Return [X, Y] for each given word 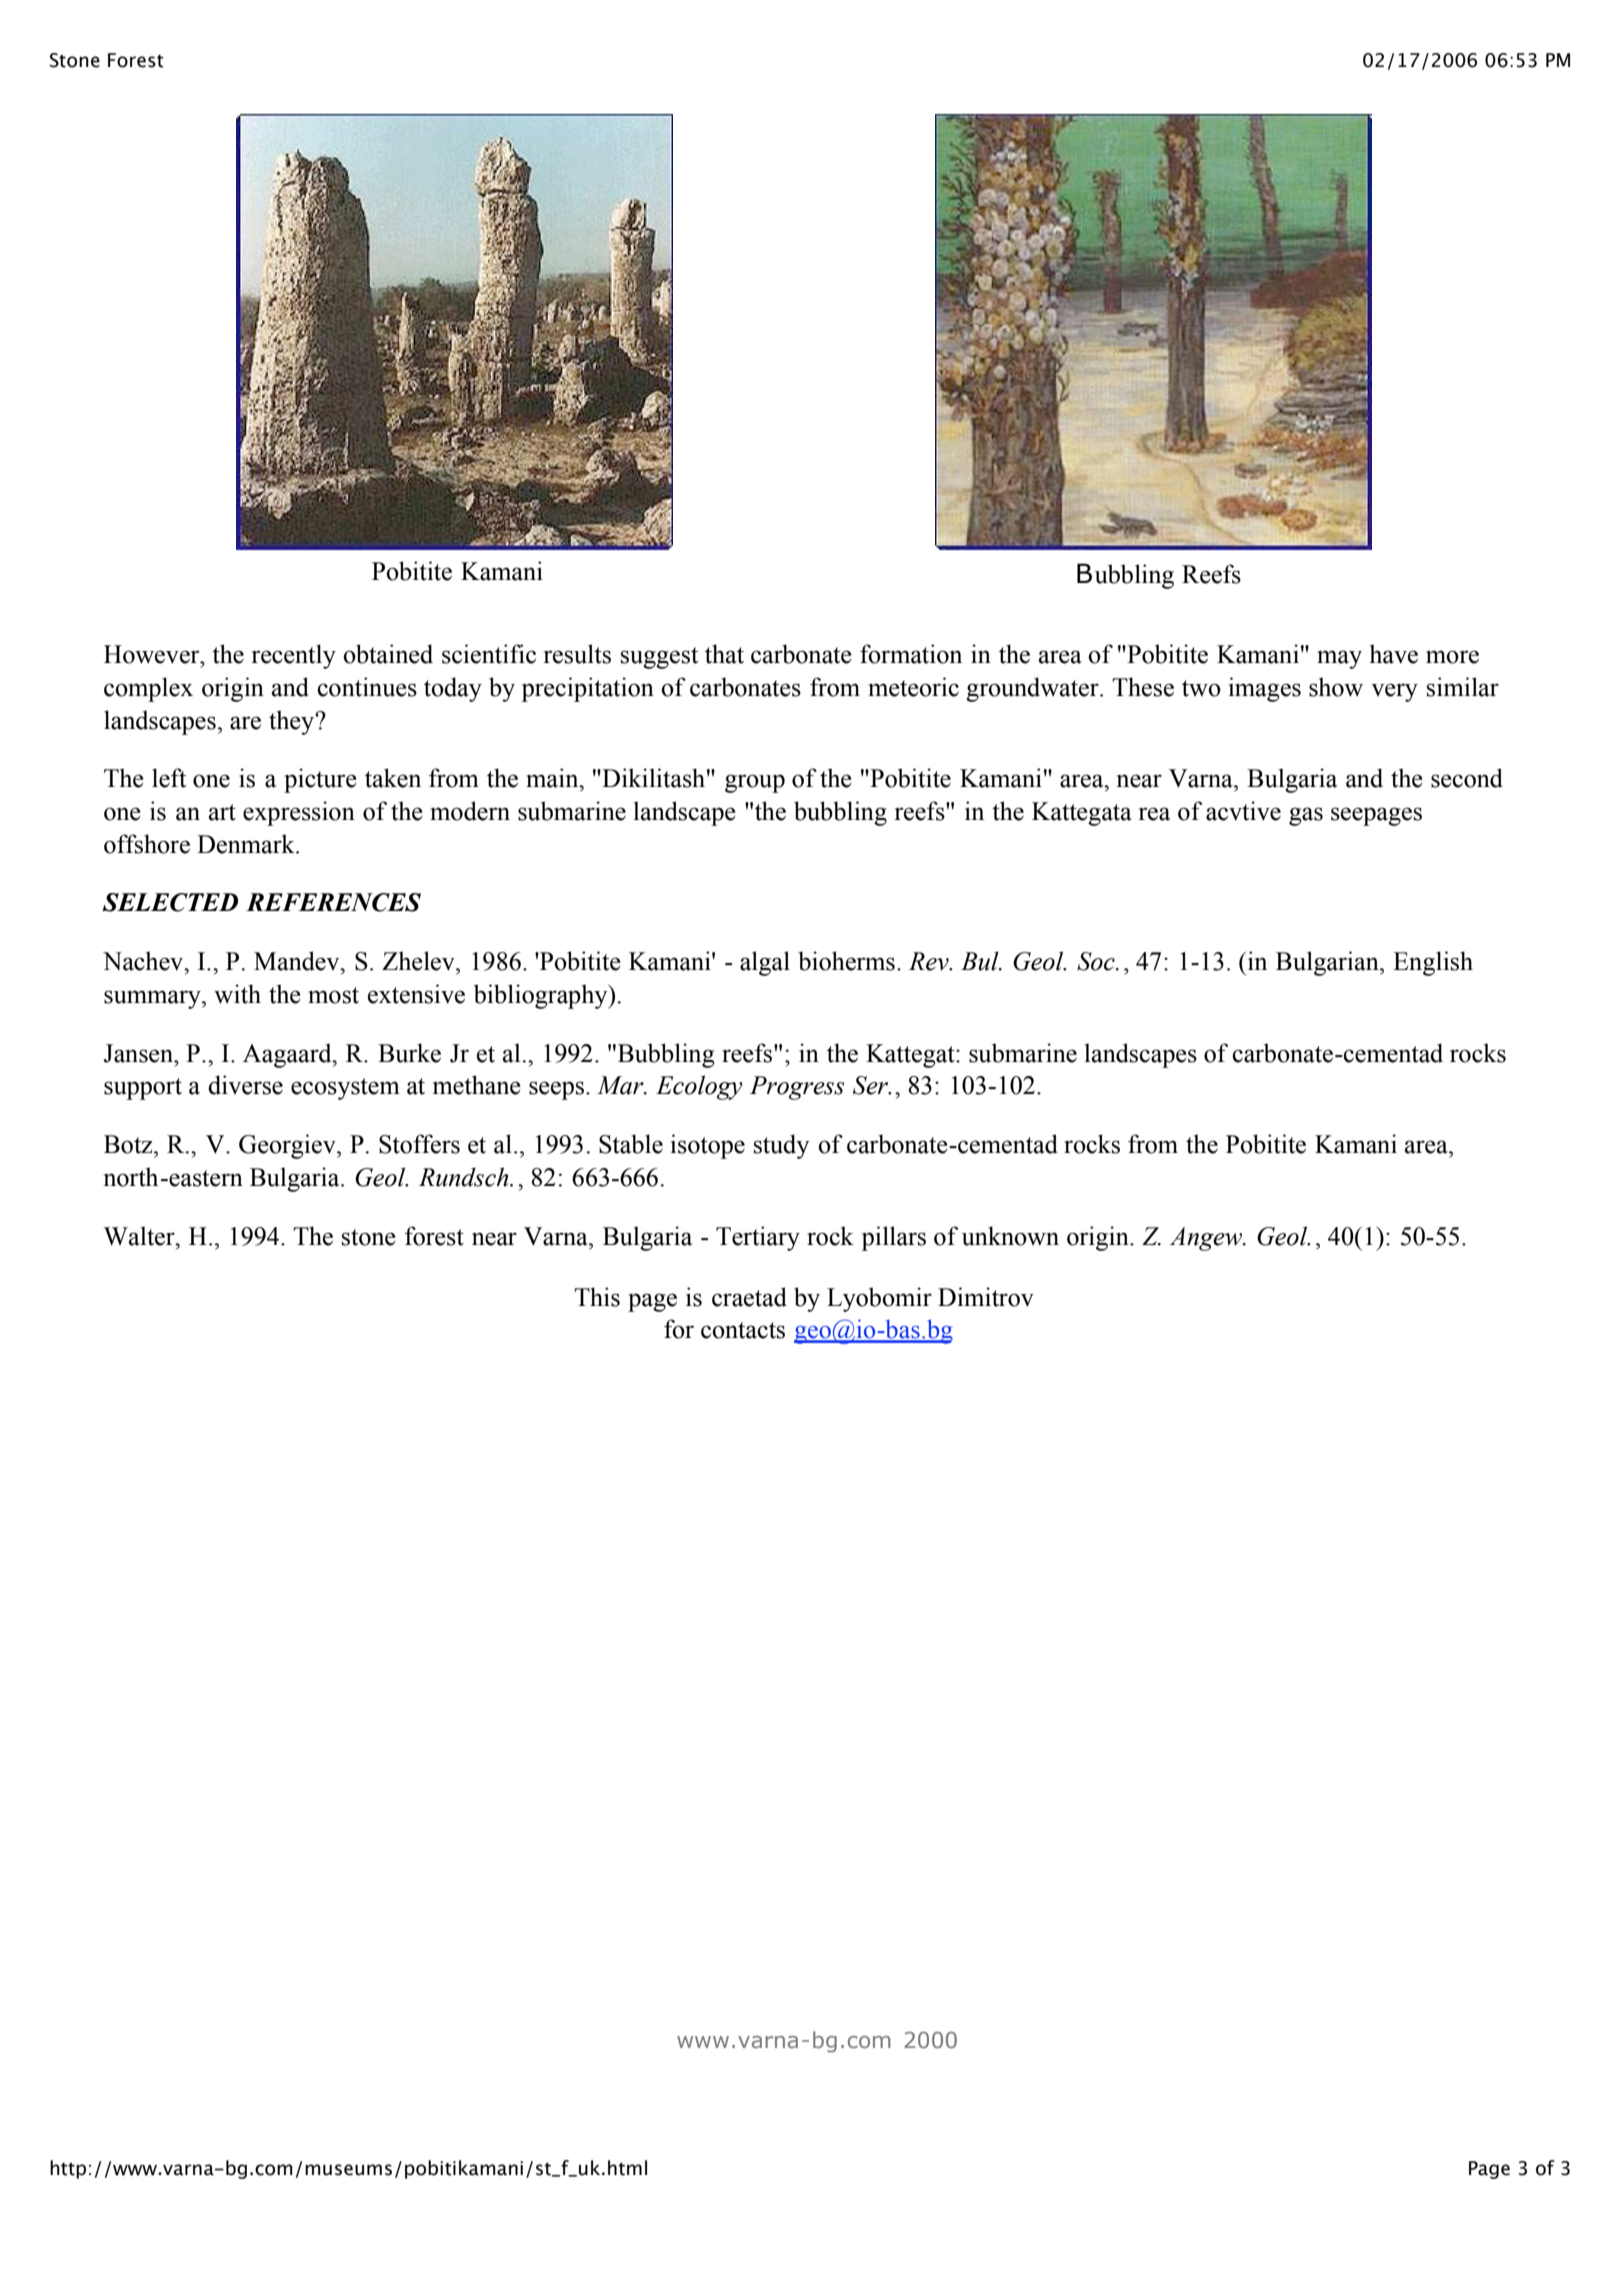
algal [765, 963]
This [597, 1297]
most [333, 995]
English [1433, 963]
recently [294, 656]
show [1336, 687]
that [724, 654]
